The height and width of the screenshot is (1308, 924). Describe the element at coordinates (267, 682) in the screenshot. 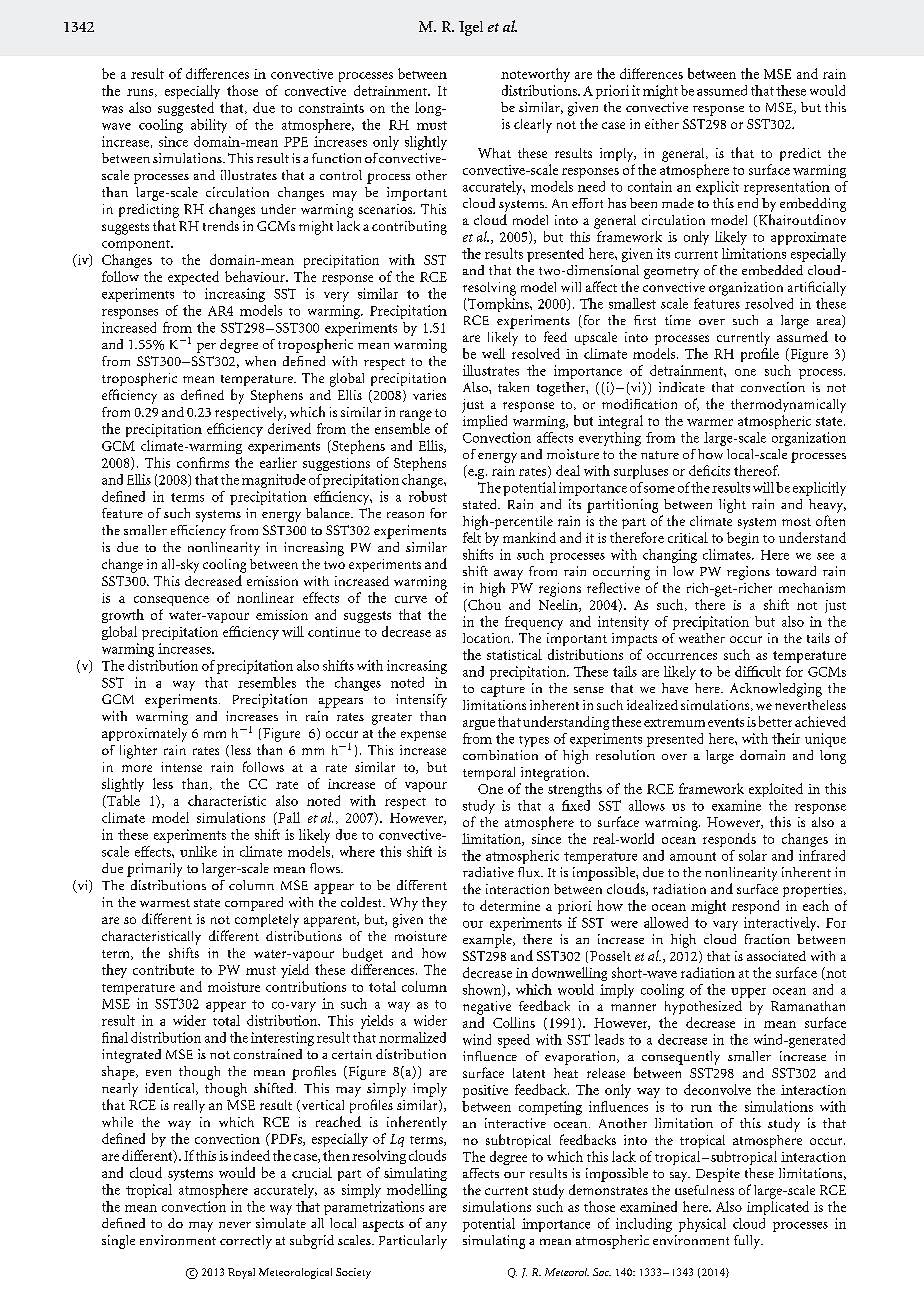

I see `resembles` at that location.
